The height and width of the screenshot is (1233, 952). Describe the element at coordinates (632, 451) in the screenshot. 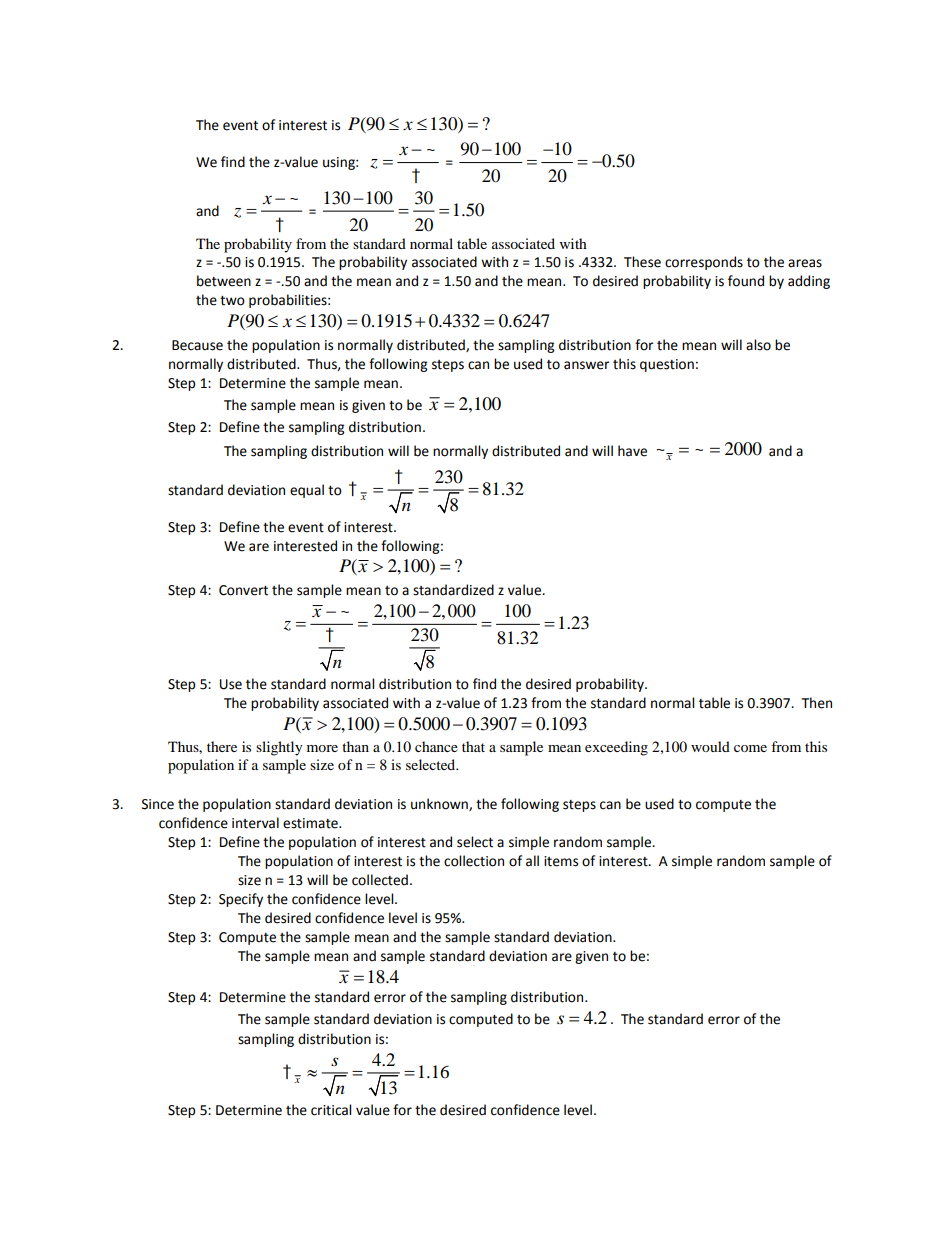

I see `have` at that location.
